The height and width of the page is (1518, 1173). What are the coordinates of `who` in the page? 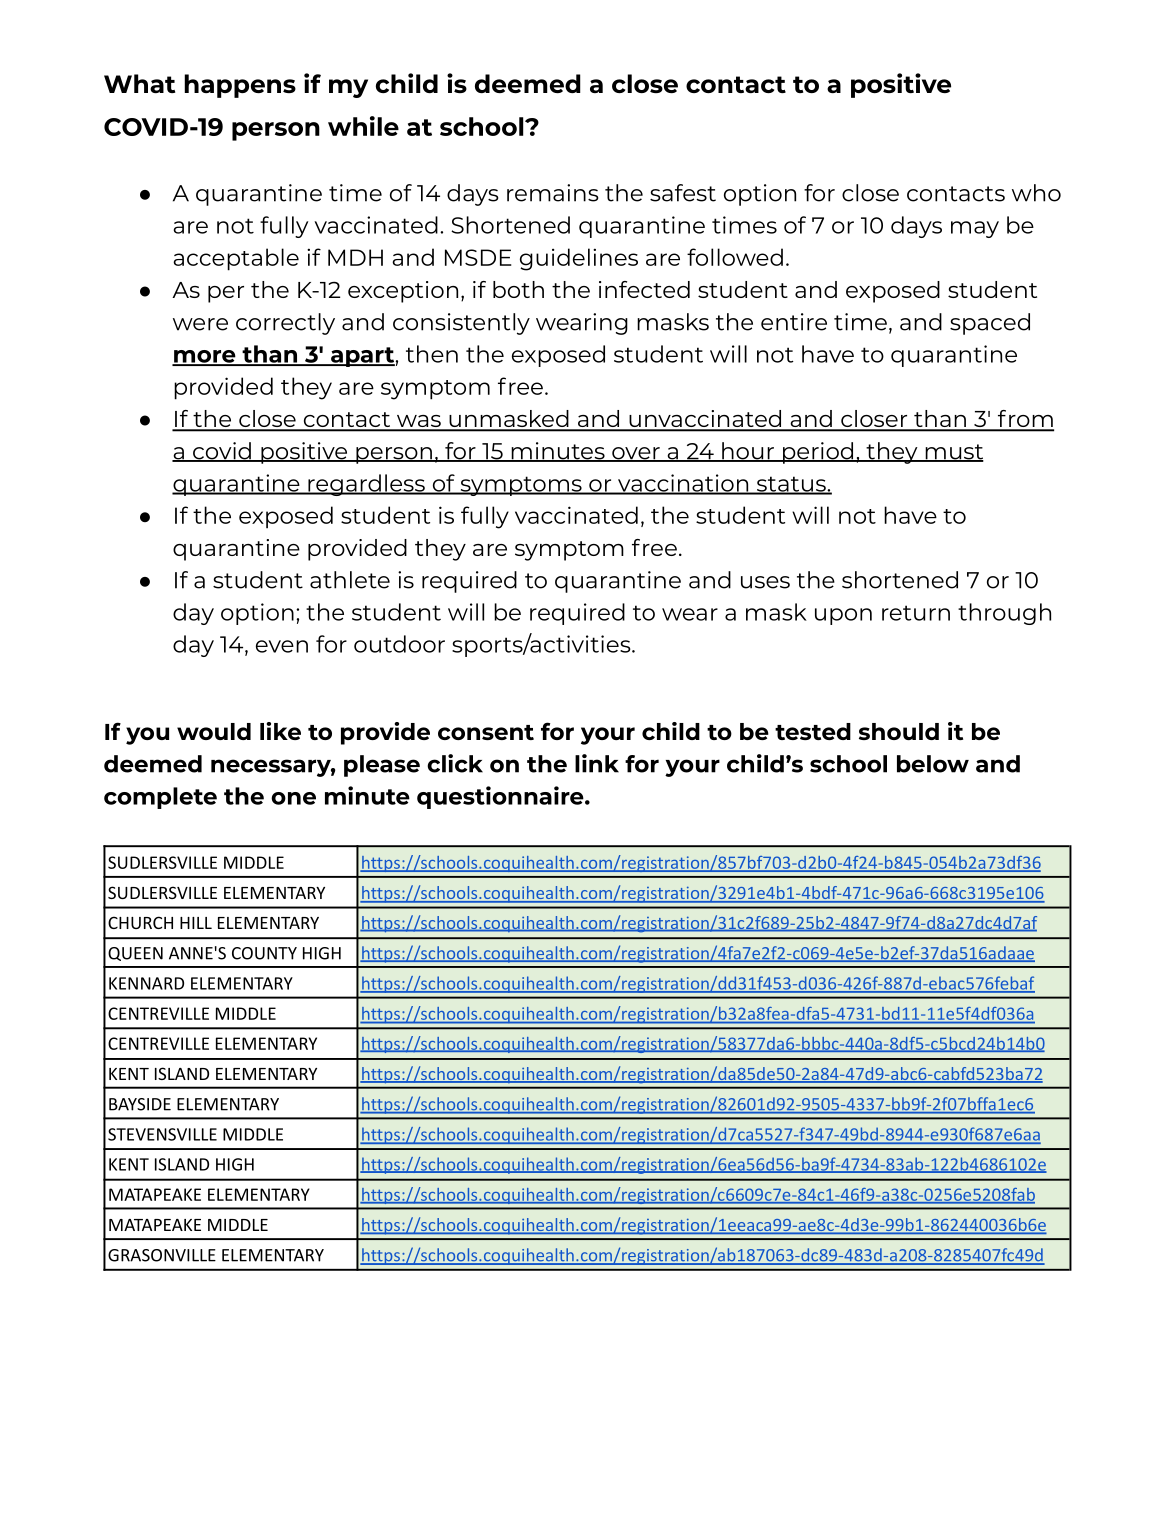 It's located at (1036, 193).
